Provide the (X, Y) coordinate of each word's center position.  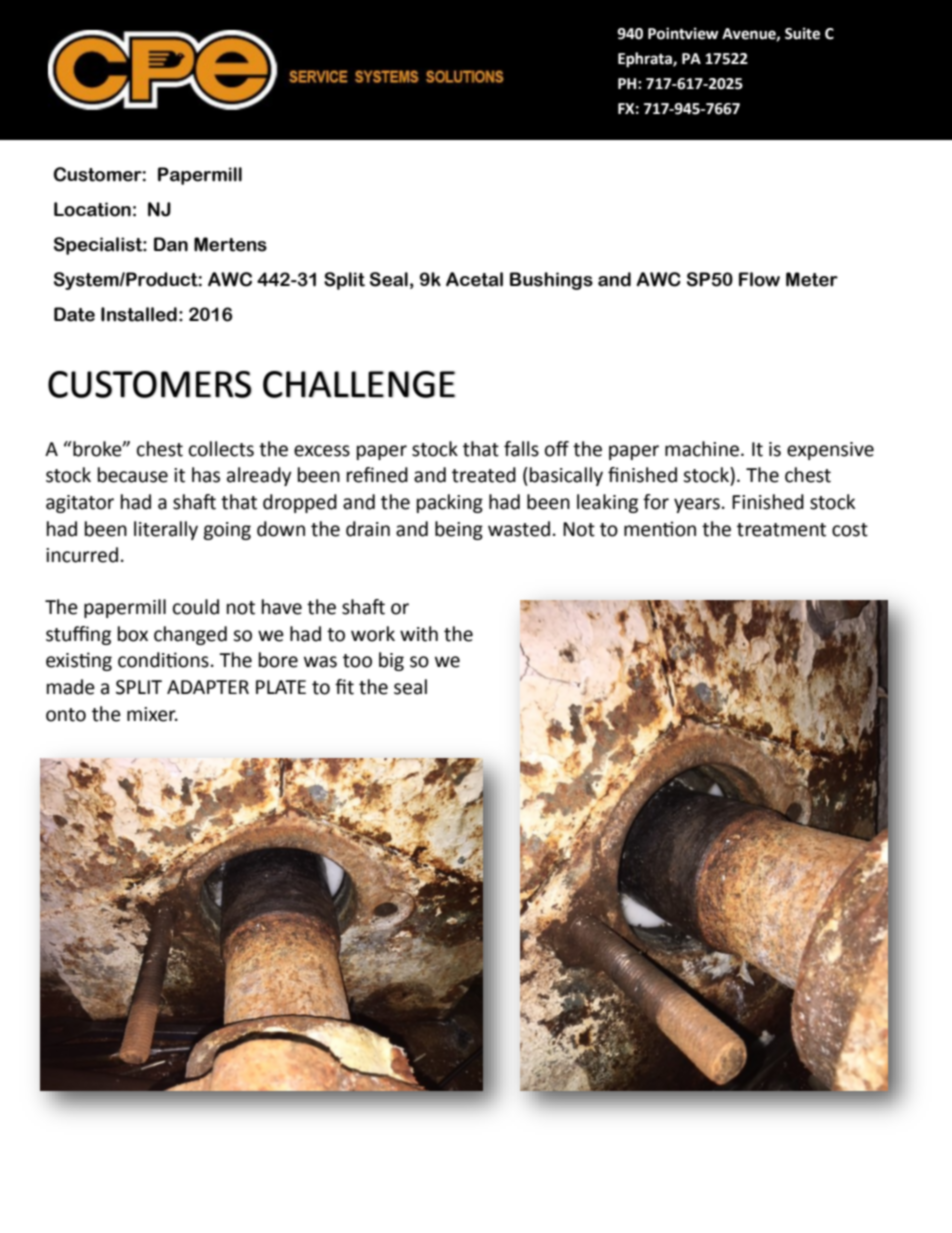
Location (92, 209)
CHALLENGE (359, 384)
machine (702, 449)
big (391, 661)
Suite (802, 33)
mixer (152, 714)
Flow (759, 279)
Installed (139, 314)
